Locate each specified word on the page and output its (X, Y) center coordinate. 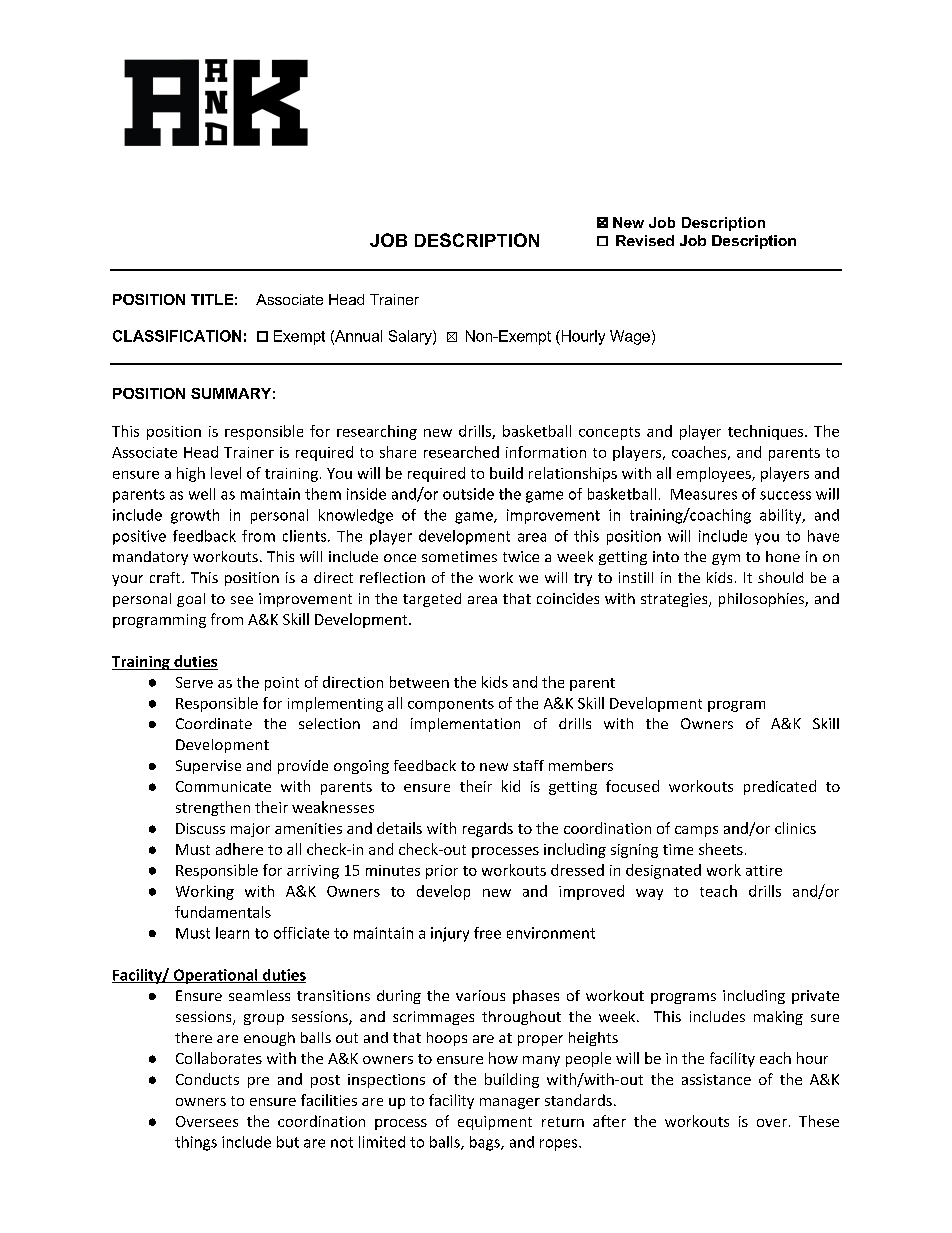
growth (195, 516)
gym (726, 559)
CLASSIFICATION (177, 336)
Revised (645, 240)
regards (488, 829)
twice (521, 556)
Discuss (200, 828)
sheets (721, 849)
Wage (630, 337)
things (196, 1143)
